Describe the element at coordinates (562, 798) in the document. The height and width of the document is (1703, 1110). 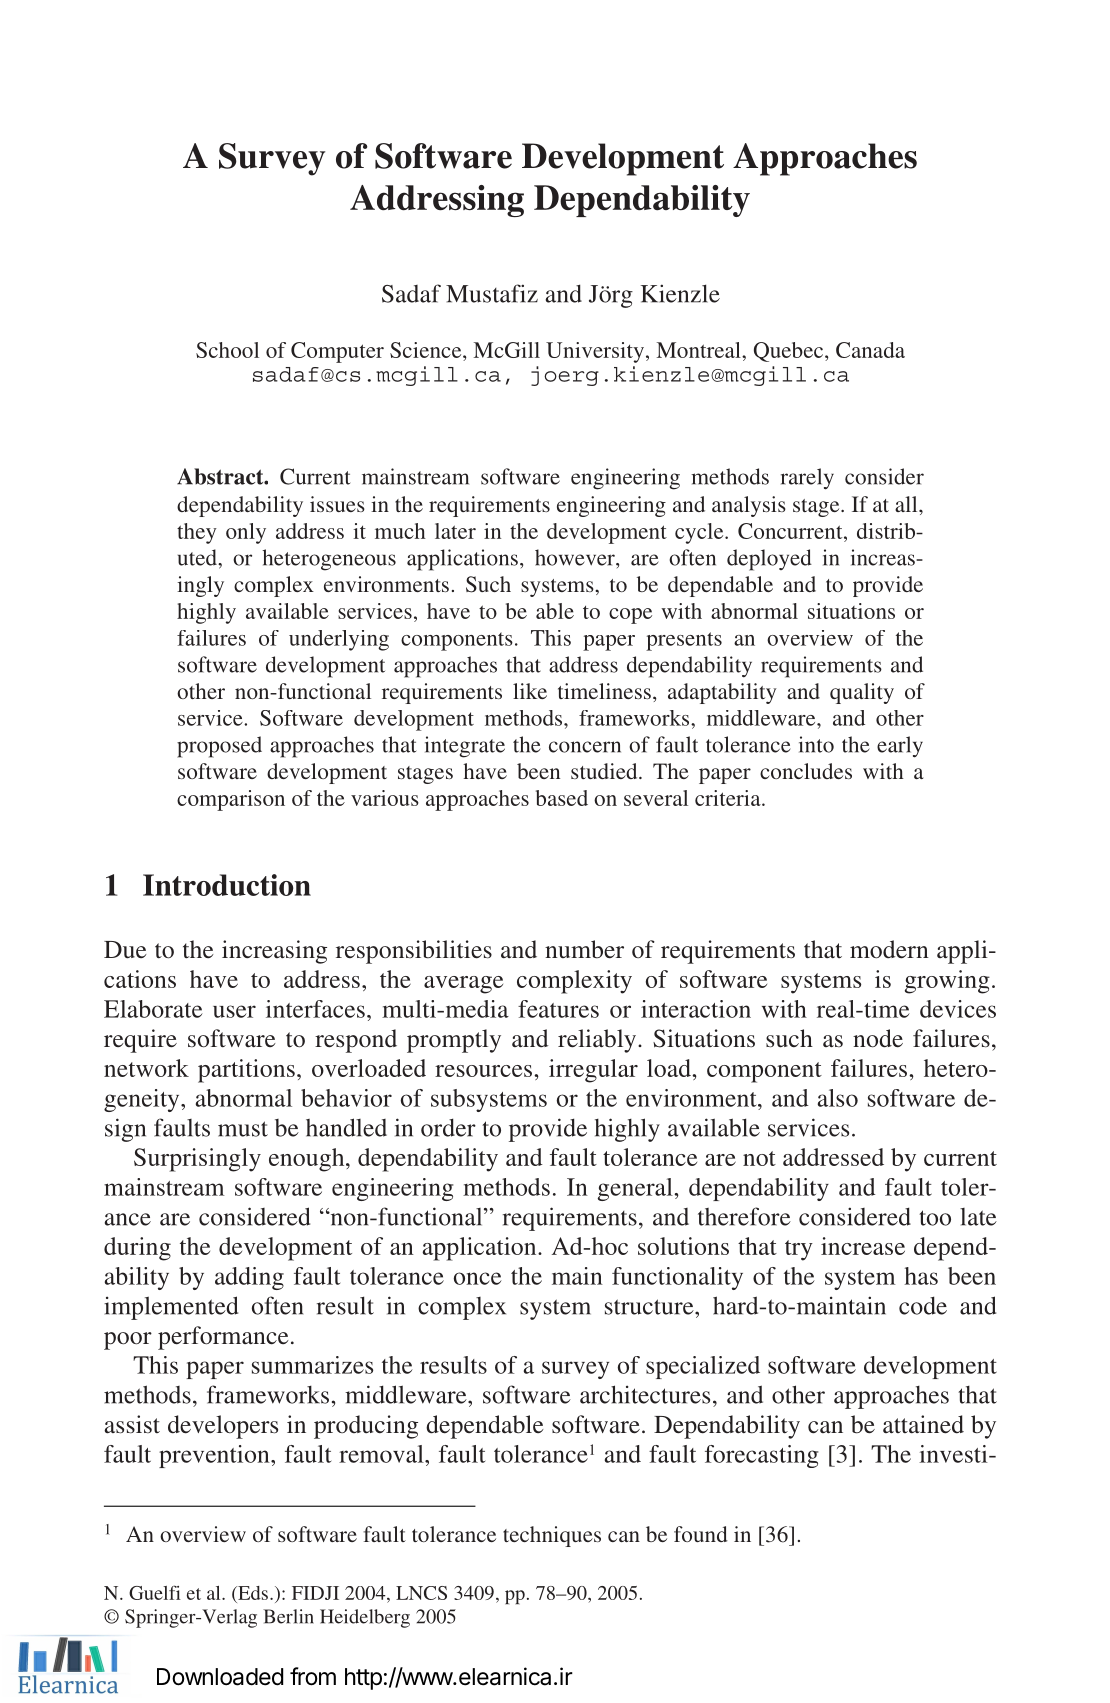
I see `based` at that location.
